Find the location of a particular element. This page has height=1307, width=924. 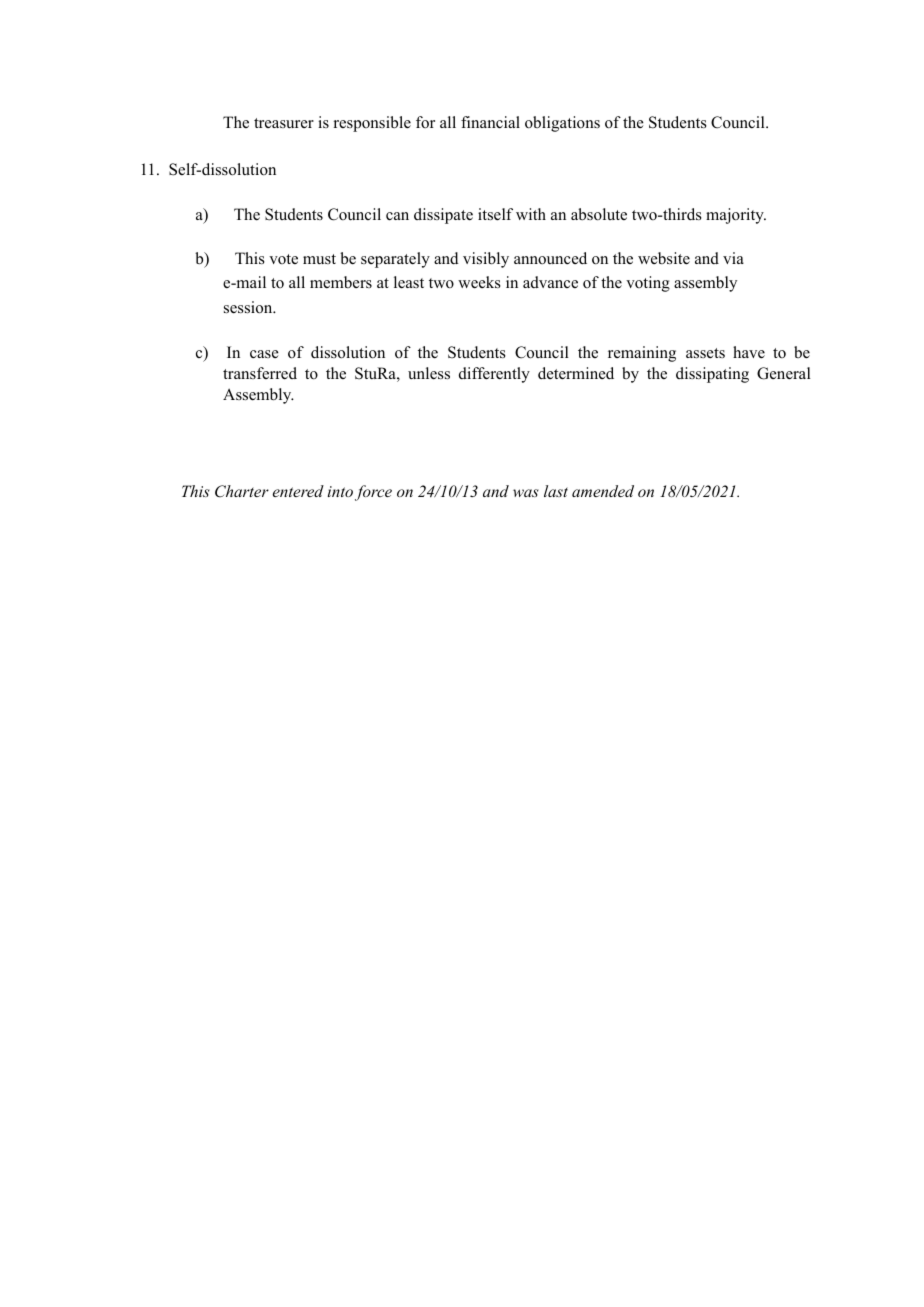

financial is located at coordinates (490, 122).
